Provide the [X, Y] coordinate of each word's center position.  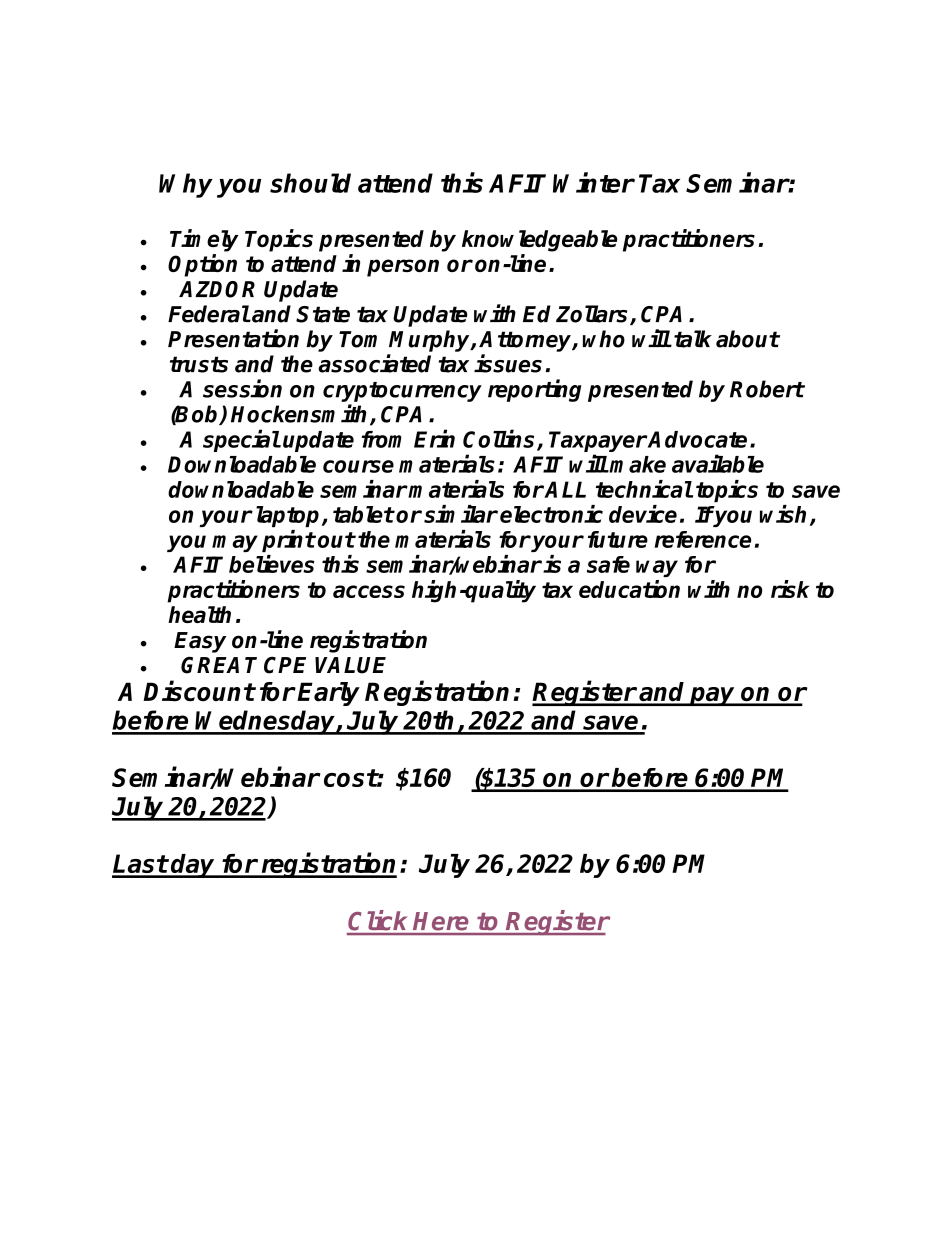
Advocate [697, 439]
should [310, 183]
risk [790, 589]
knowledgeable [539, 241]
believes [272, 564]
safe [608, 564]
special [241, 440]
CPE [285, 665]
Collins [500, 439]
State [323, 314]
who [604, 339]
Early [328, 694]
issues [508, 363]
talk [693, 339]
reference [703, 539]
